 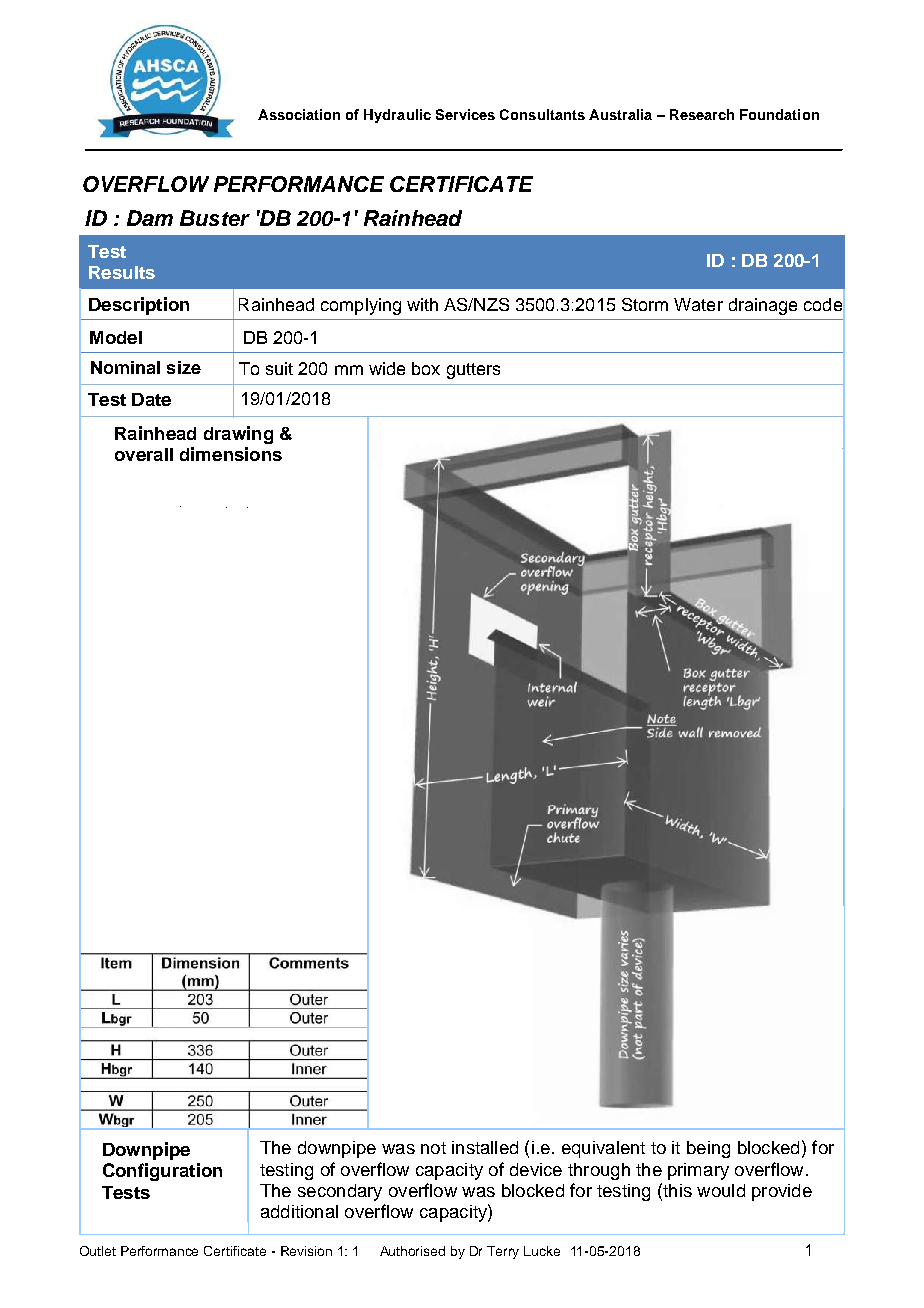 I want to click on Dam, so click(x=150, y=218).
